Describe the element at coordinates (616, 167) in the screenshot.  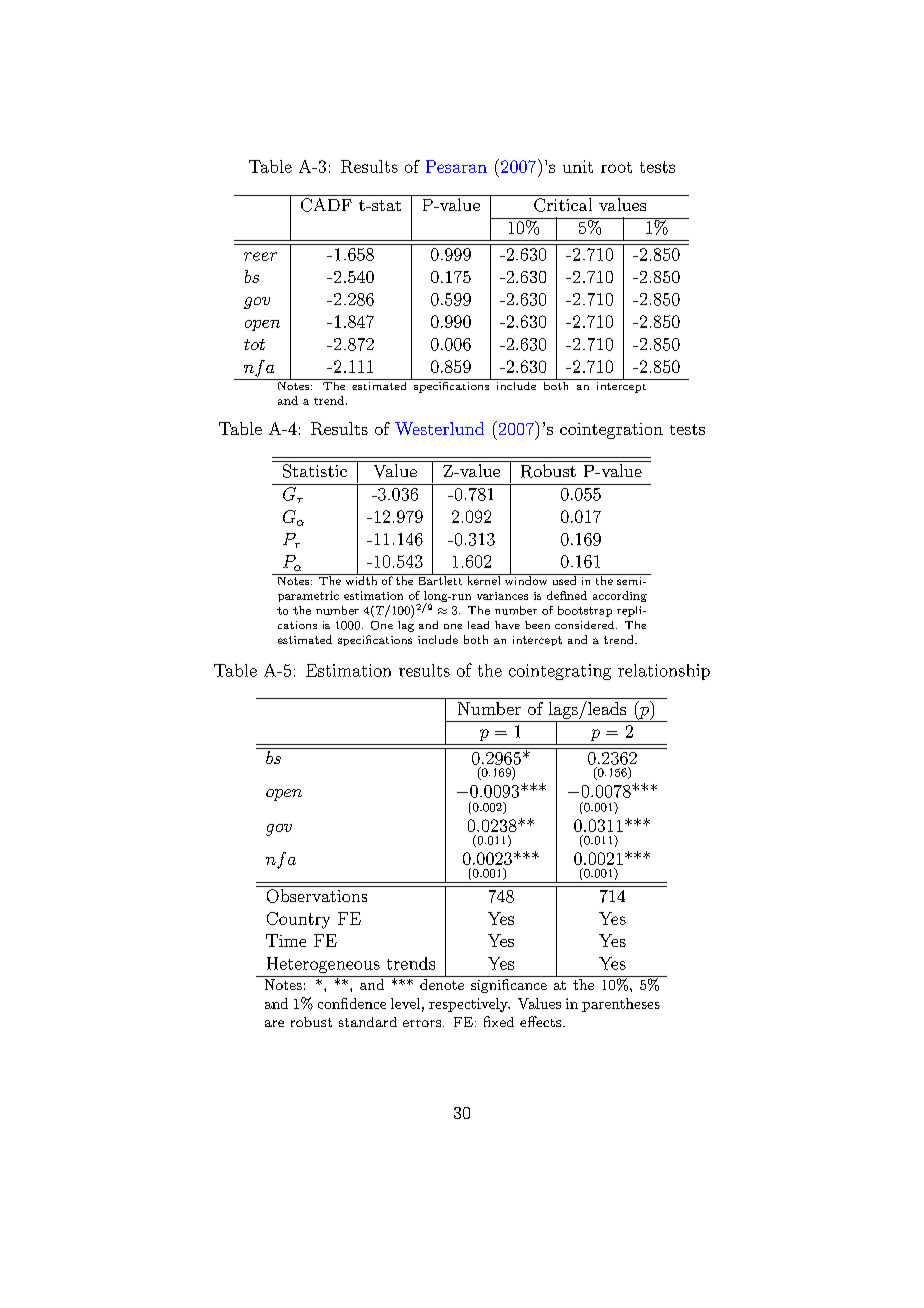
I see `root` at that location.
